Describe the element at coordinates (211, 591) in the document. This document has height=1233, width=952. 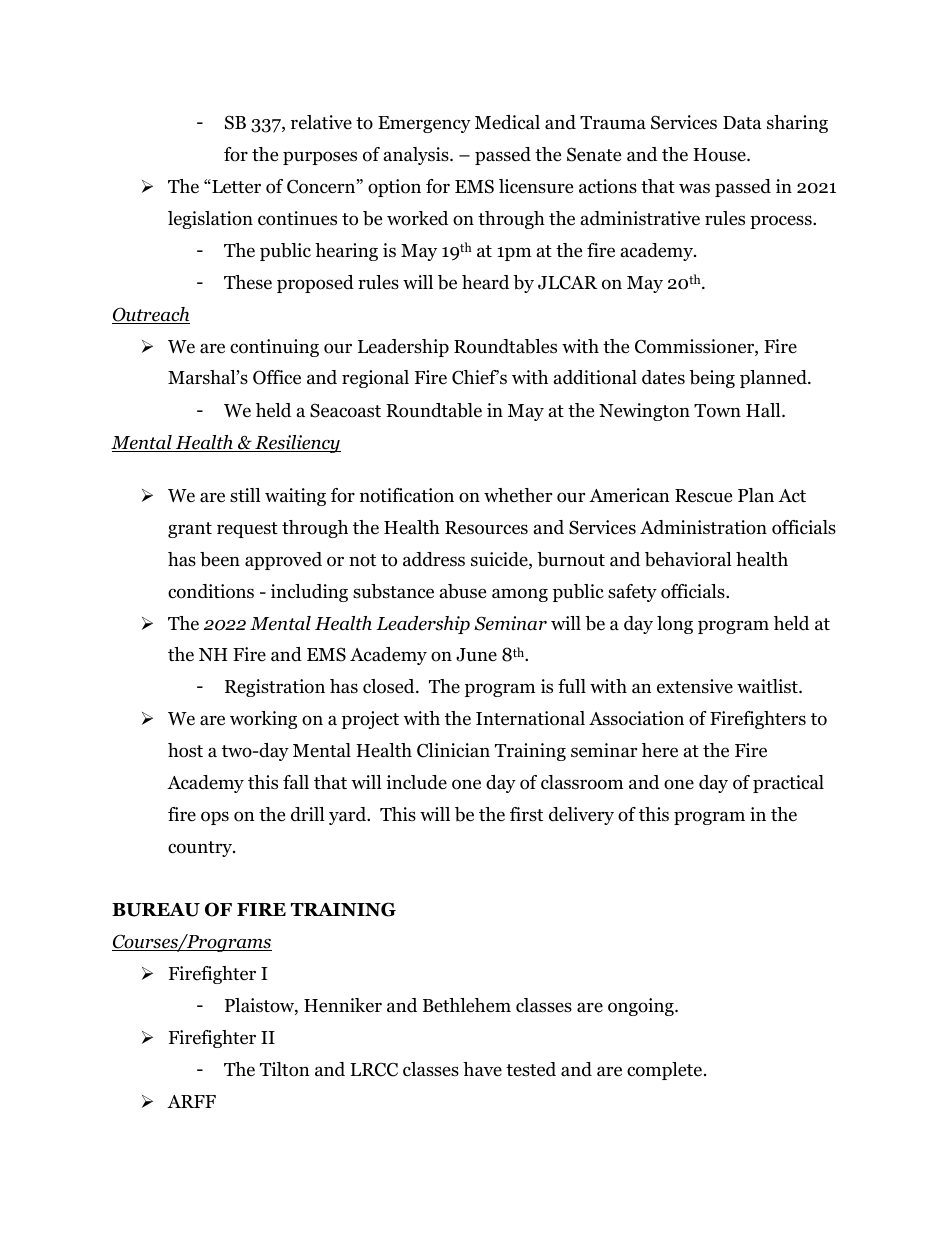
I see `conditions` at that location.
